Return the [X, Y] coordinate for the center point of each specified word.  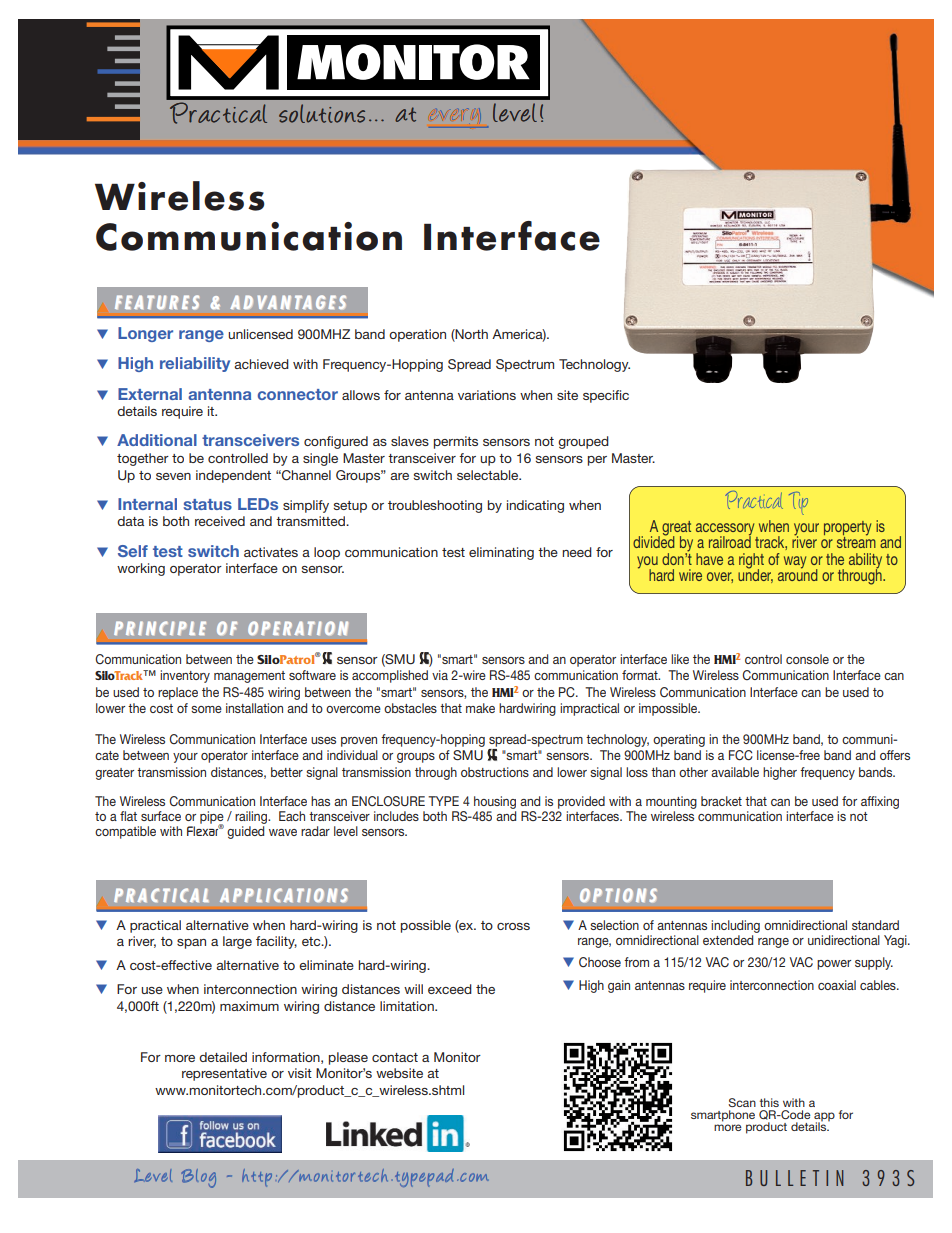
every [455, 118]
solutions [322, 113]
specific [606, 396]
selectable [489, 475]
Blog [198, 1178]
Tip [798, 503]
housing [495, 802]
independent [233, 476]
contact [395, 1057]
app [824, 1118]
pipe [212, 818]
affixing [880, 802]
